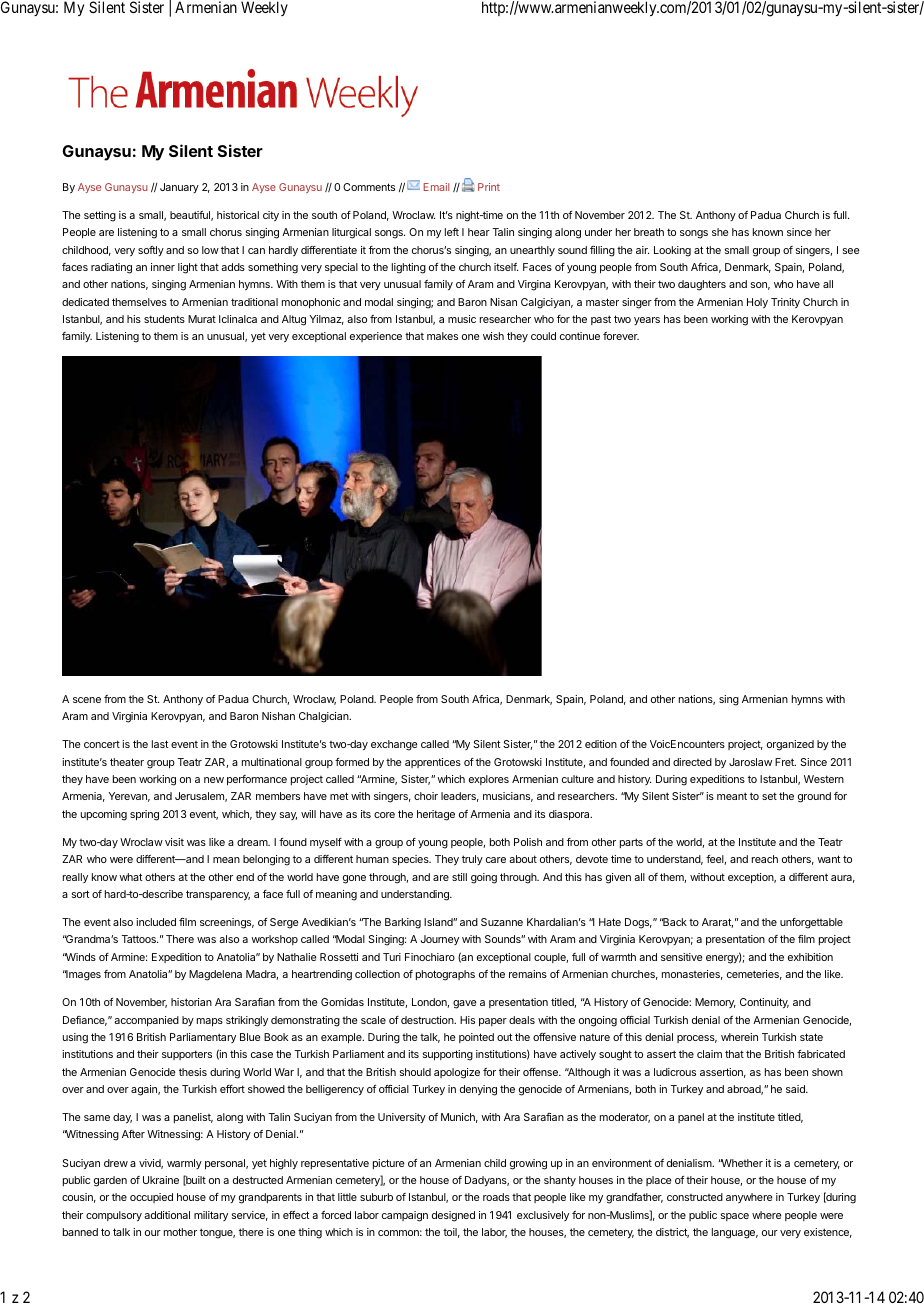  Describe the element at coordinates (720, 232) in the screenshot. I see `she` at that location.
